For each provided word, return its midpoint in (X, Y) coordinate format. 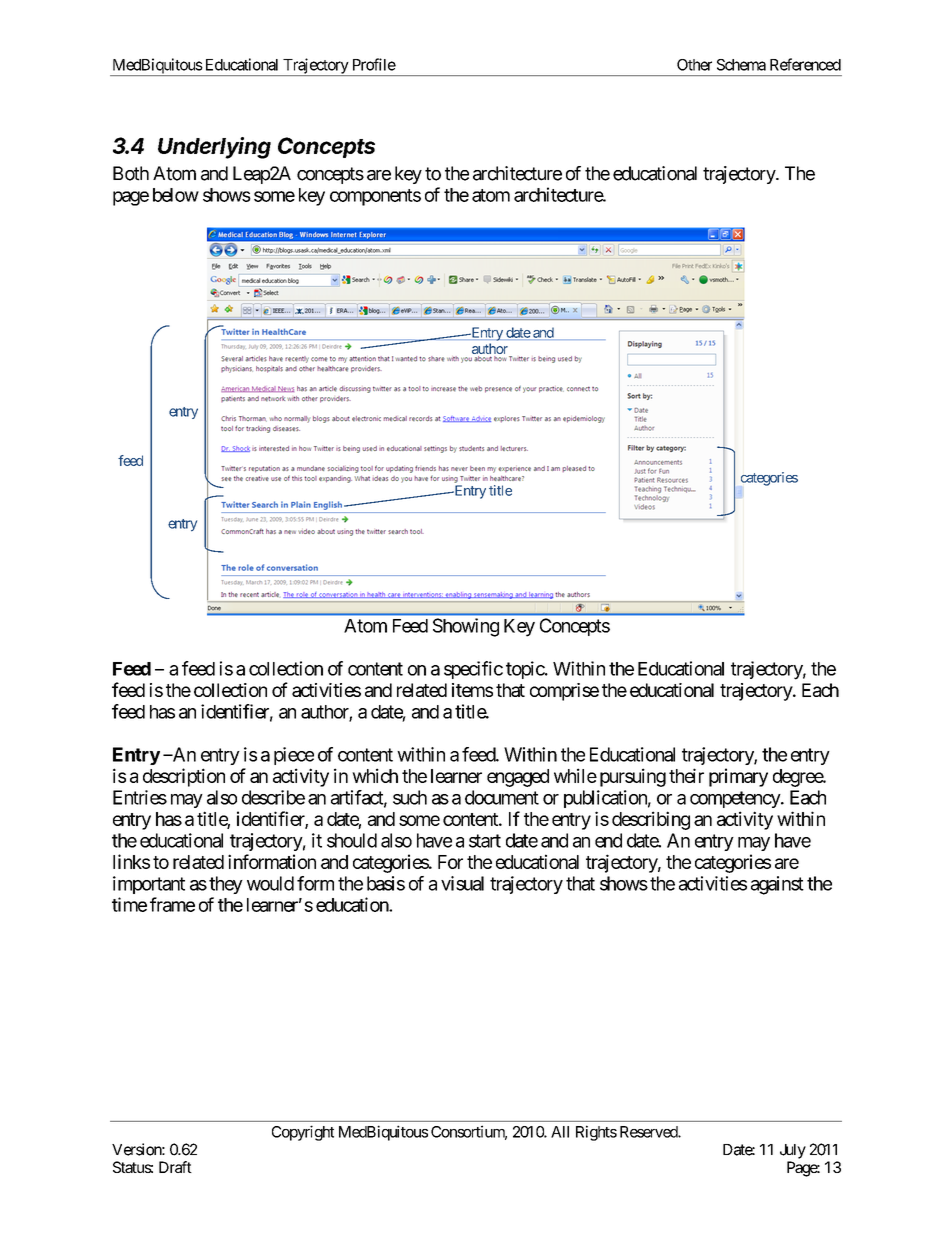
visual (462, 883)
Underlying (214, 148)
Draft (175, 1167)
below (176, 195)
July (793, 1151)
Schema (741, 65)
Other (694, 65)
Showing (466, 627)
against (777, 885)
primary (738, 777)
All (560, 1132)
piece (294, 756)
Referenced (805, 64)
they (226, 885)
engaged (518, 778)
